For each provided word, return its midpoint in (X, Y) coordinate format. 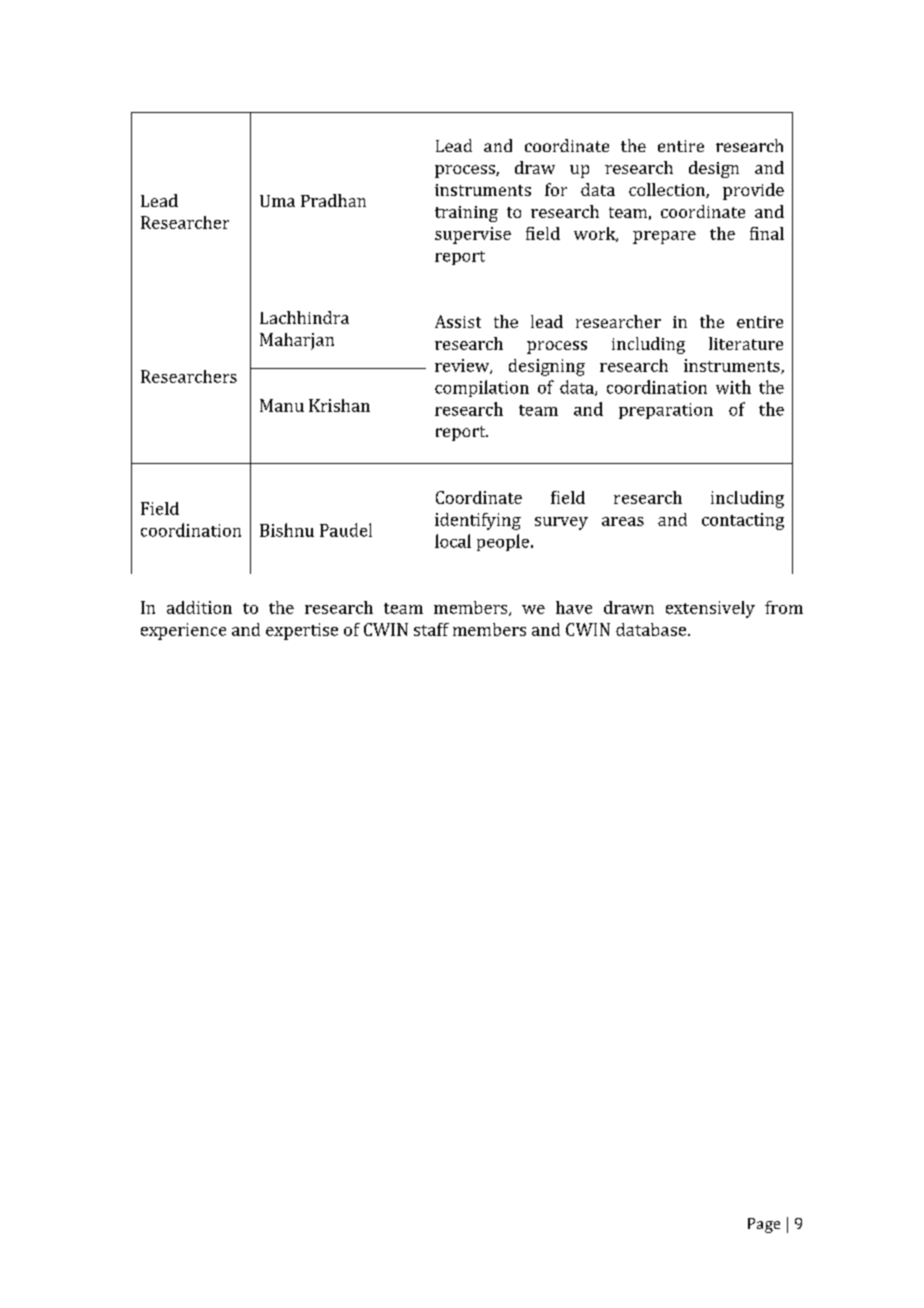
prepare (664, 237)
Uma (277, 201)
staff (431, 629)
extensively (710, 609)
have (574, 607)
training (466, 214)
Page (764, 1225)
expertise (302, 631)
